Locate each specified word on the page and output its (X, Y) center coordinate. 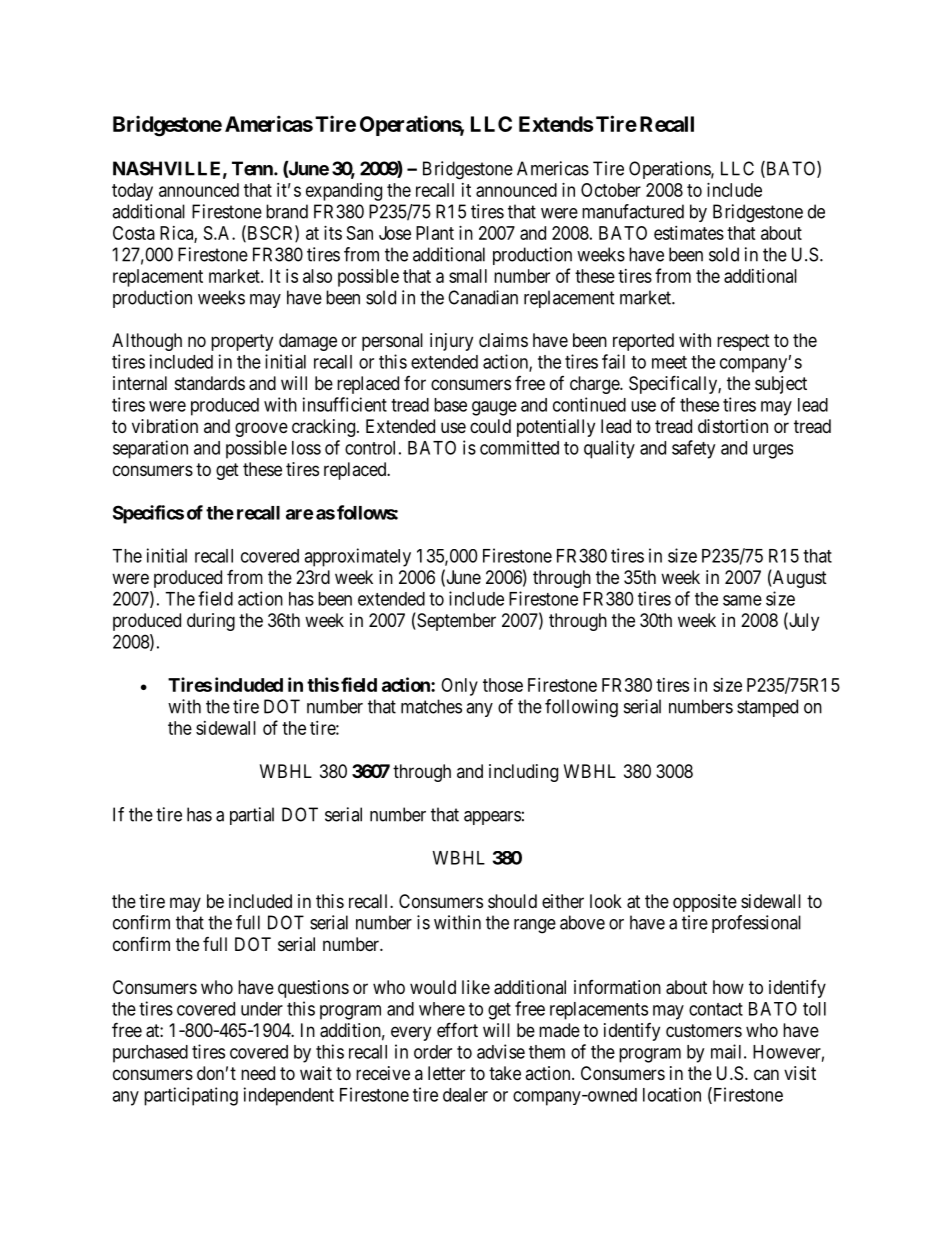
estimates (689, 233)
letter (446, 1073)
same (742, 600)
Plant (435, 233)
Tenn (253, 168)
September (455, 622)
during (211, 622)
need (258, 1073)
